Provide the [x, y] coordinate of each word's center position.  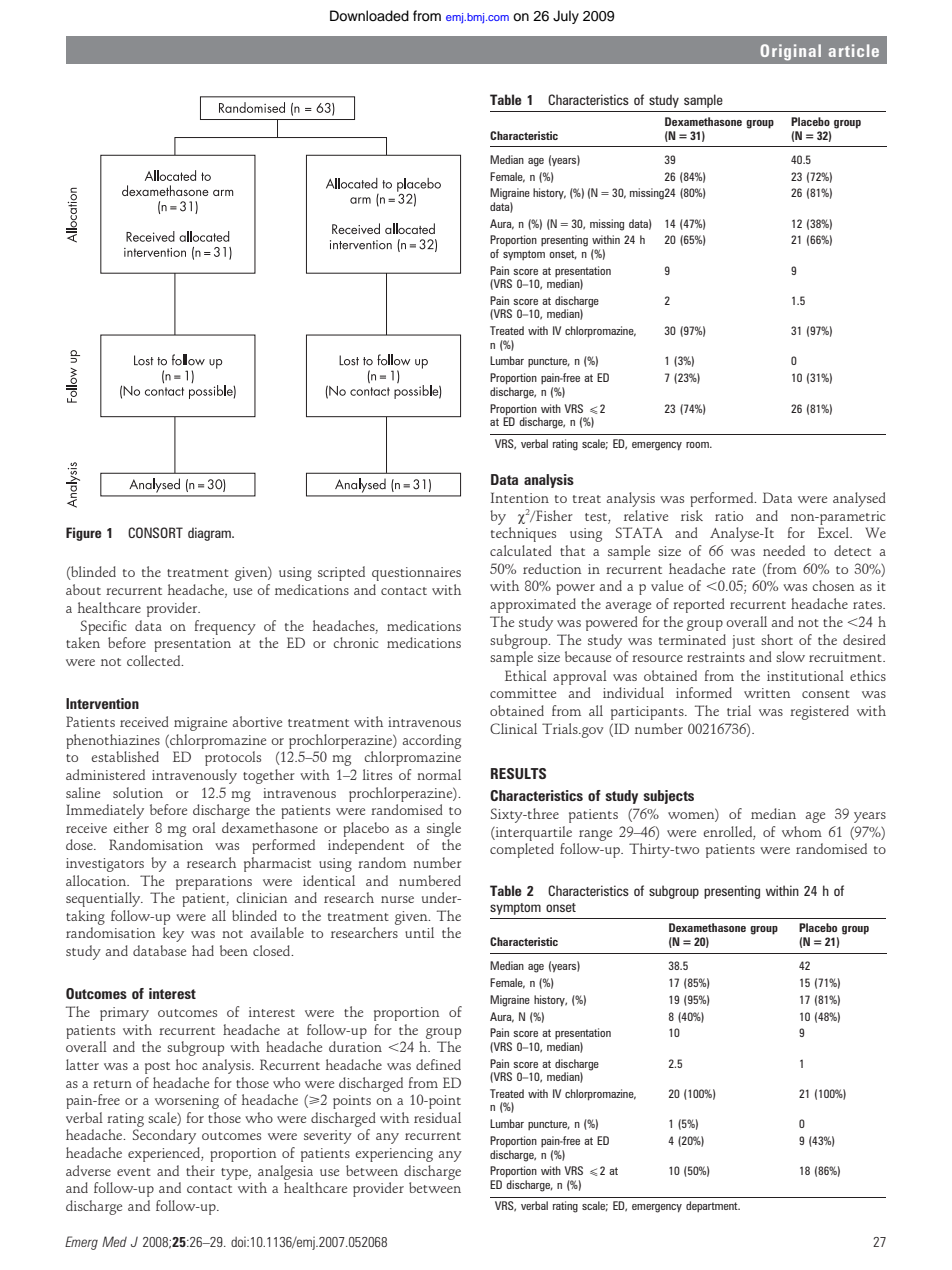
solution [138, 792]
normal [439, 774]
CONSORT [155, 532]
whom [802, 831]
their [200, 1170]
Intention [520, 497]
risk [692, 515]
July [566, 17]
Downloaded [369, 16]
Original [790, 52]
